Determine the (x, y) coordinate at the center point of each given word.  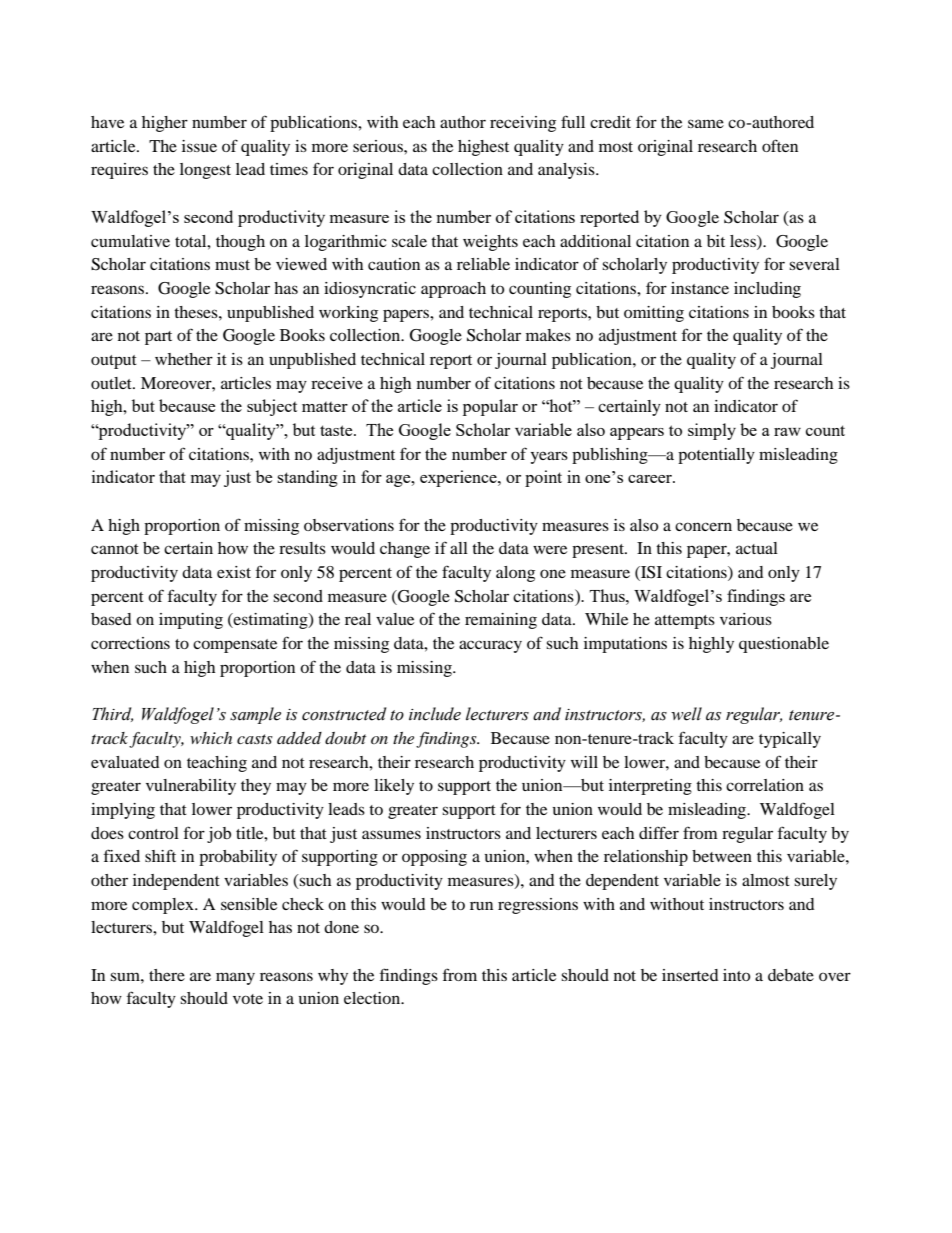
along (515, 574)
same (706, 123)
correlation (765, 785)
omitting (654, 314)
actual (757, 548)
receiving (523, 124)
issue (199, 146)
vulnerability (191, 787)
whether (184, 359)
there (167, 975)
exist (234, 572)
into (736, 975)
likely (394, 787)
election (373, 998)
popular (490, 407)
